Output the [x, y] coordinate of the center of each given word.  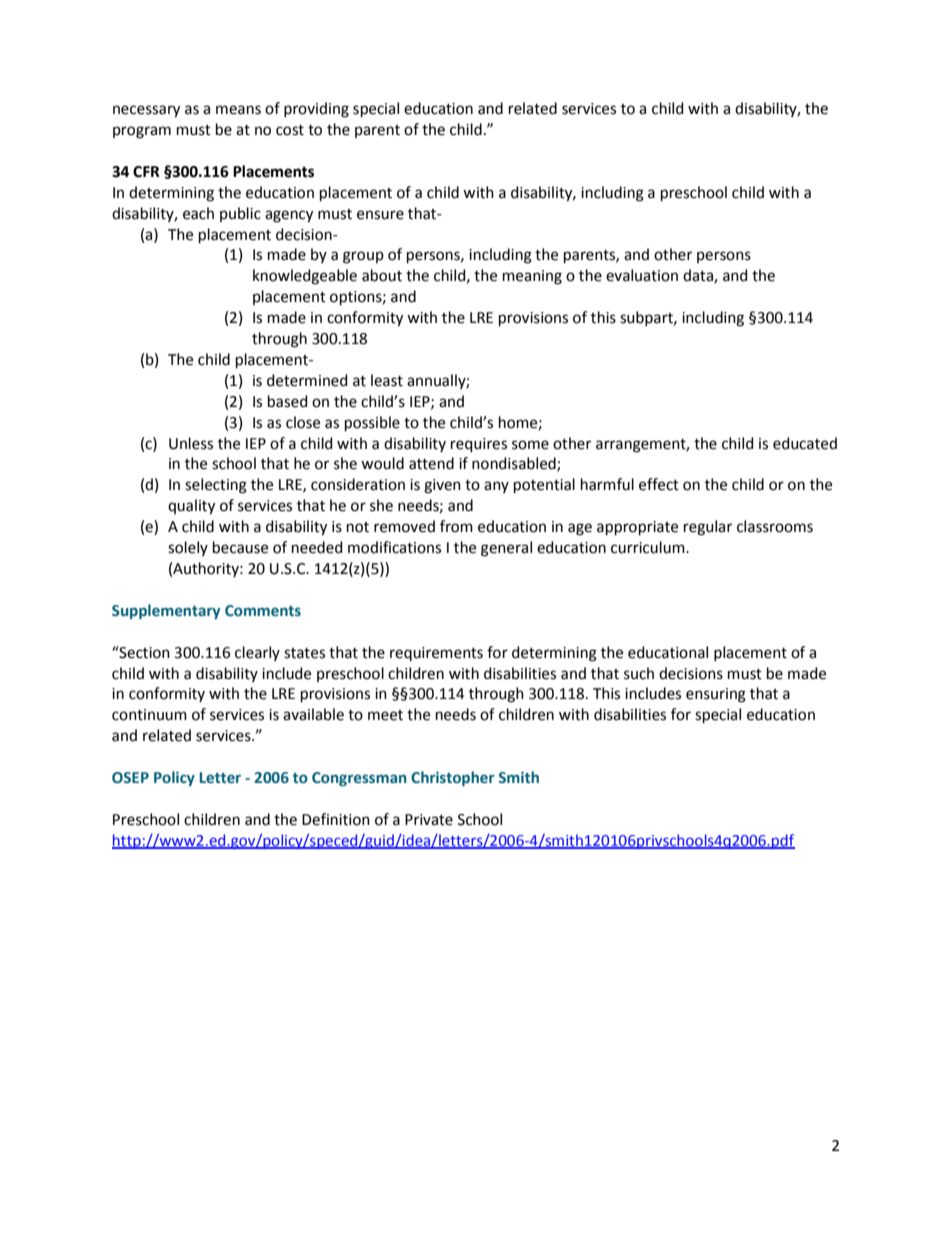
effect [659, 484]
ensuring [716, 695]
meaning [532, 277]
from [456, 526]
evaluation [642, 275]
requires [479, 445]
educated [805, 443]
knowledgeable [305, 277]
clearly [257, 653]
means [238, 110]
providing [316, 110]
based [288, 401]
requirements [436, 654]
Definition [336, 819]
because [240, 547]
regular [708, 528]
